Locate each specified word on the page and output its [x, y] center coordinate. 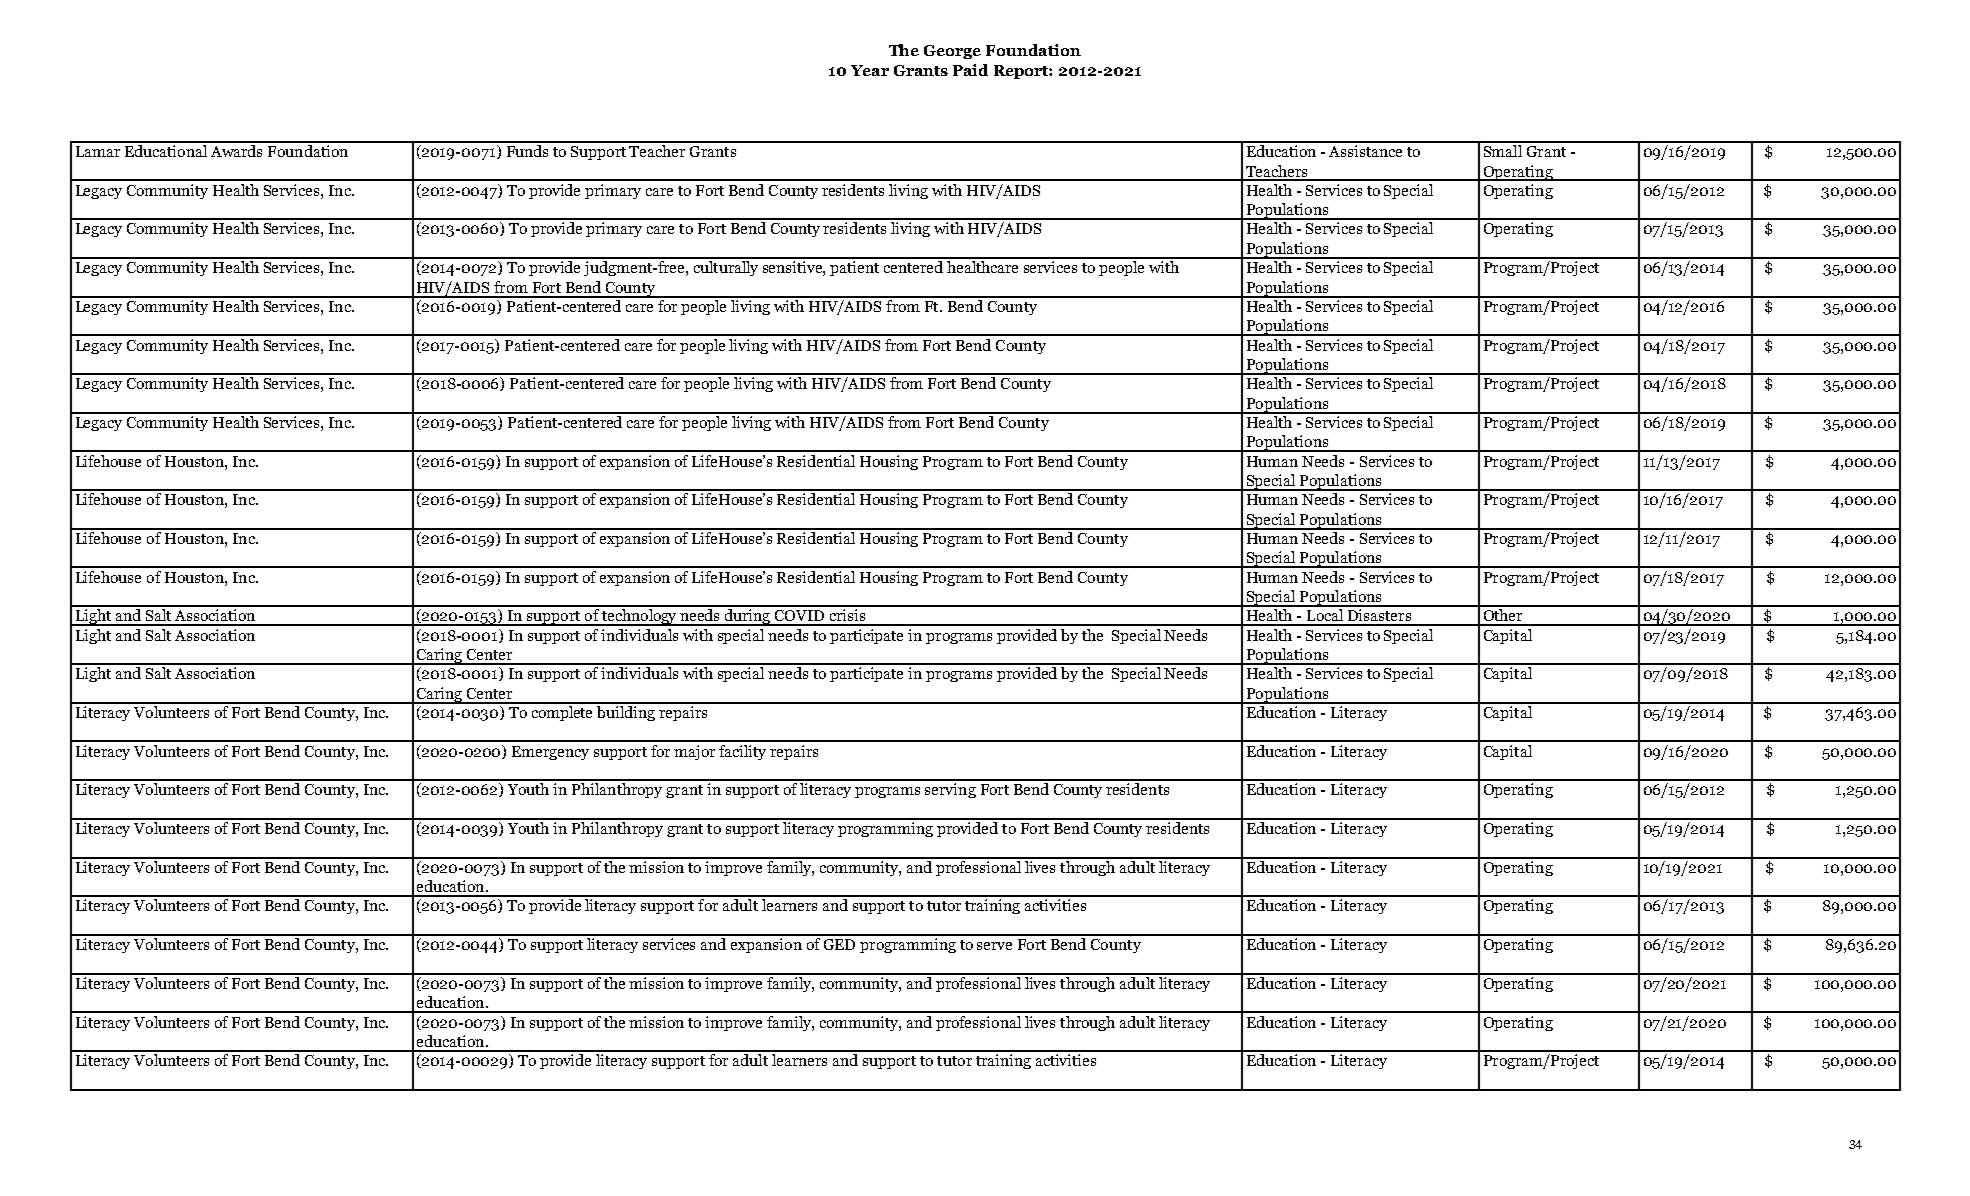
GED [839, 944]
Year [870, 70]
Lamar [98, 151]
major [694, 752]
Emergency [550, 753]
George [952, 52]
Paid [970, 70]
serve [994, 946]
